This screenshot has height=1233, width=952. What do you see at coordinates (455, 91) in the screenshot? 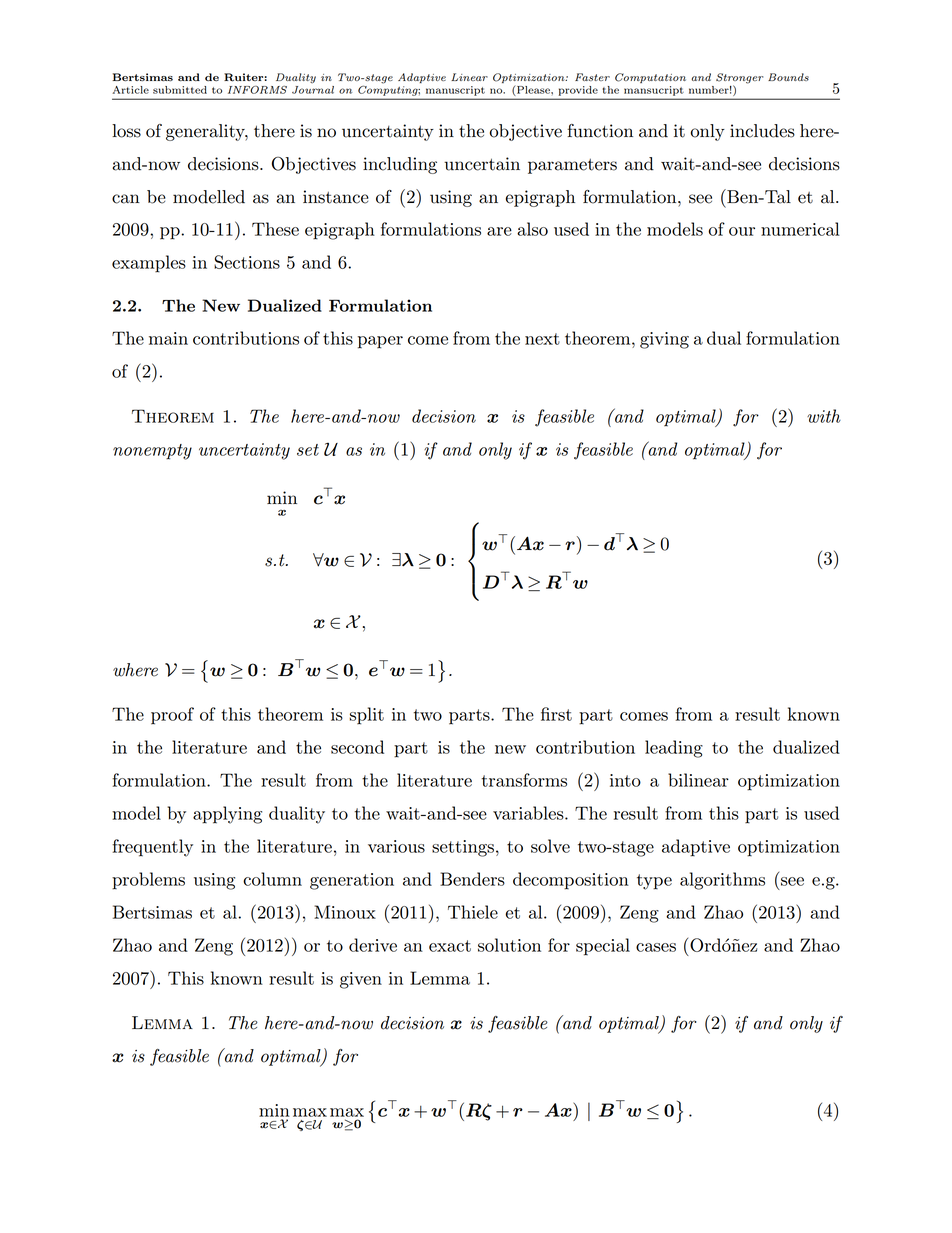
I see `manuscript` at bounding box center [455, 91].
